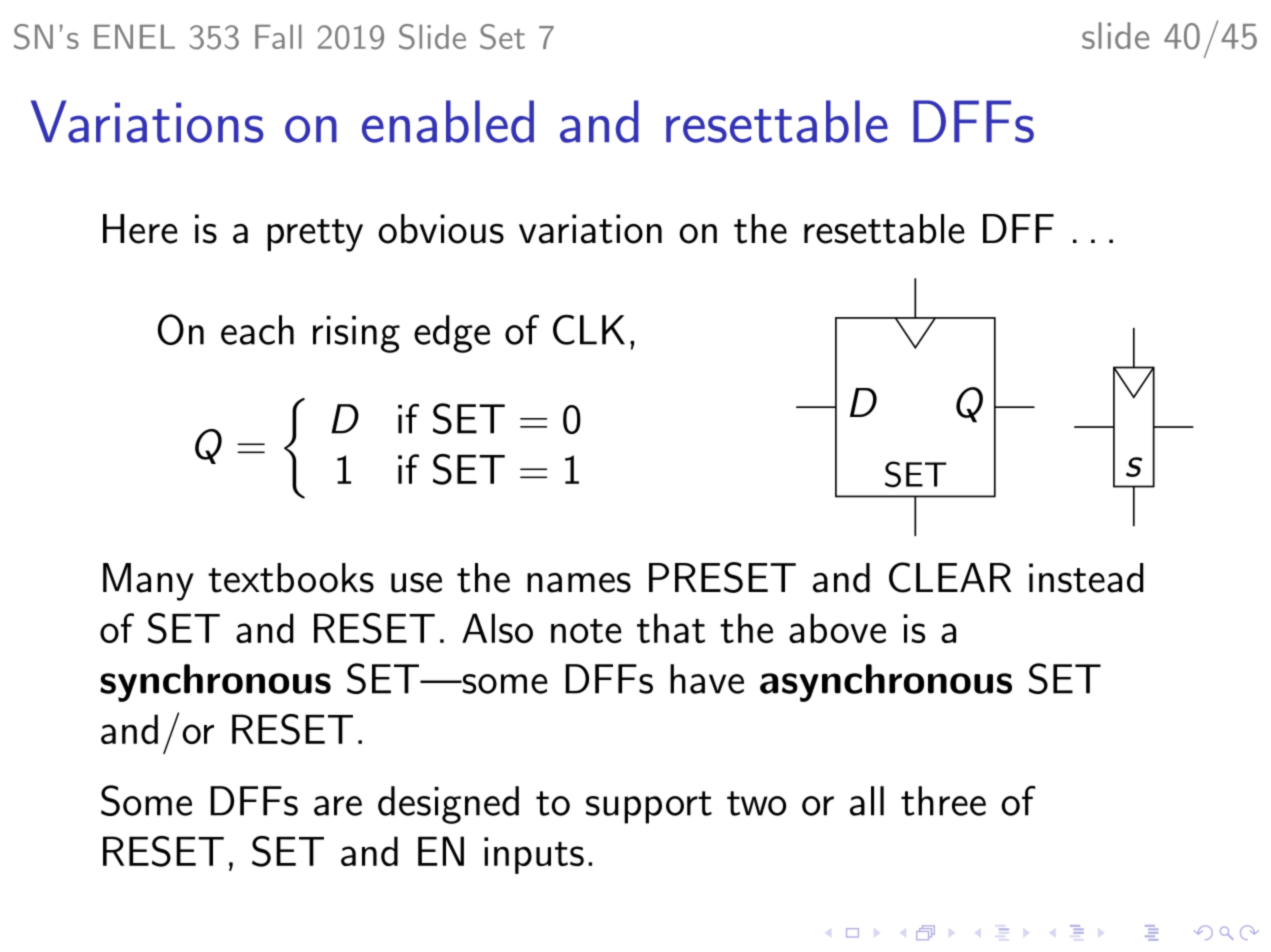 The width and height of the screenshot is (1271, 952). Describe the element at coordinates (291, 578) in the screenshot. I see `textbooks` at that location.
